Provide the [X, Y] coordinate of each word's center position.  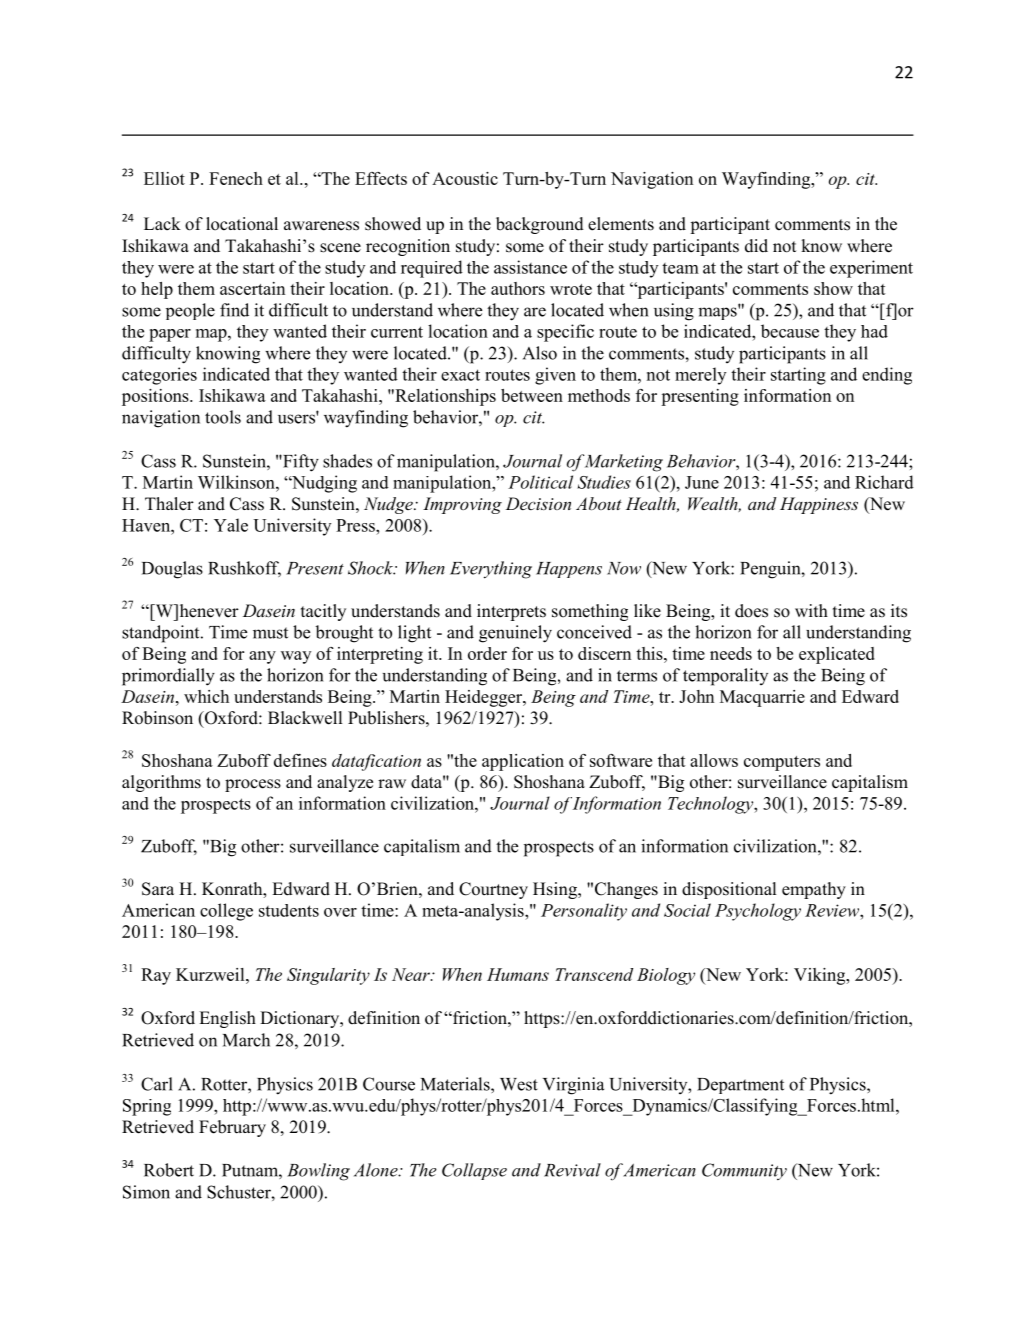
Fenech [236, 178]
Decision [538, 503]
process [253, 785]
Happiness [819, 505]
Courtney [493, 890]
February [232, 1128]
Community [744, 1171]
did [756, 246]
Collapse [474, 1171]
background [540, 225]
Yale [231, 525]
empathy [814, 890]
